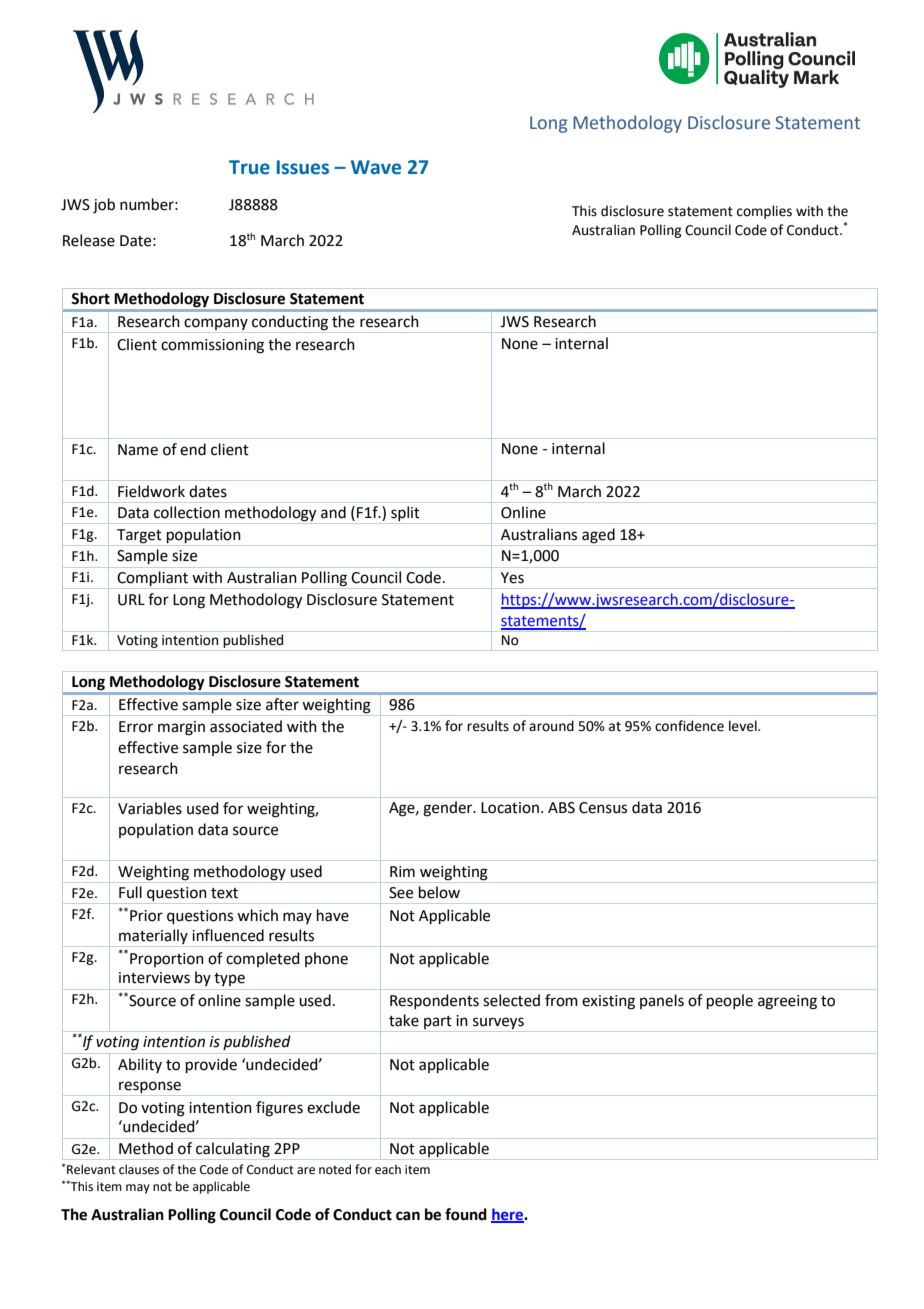 Image resolution: width=924 pixels, height=1309 pixels. I want to click on margin, so click(181, 728).
